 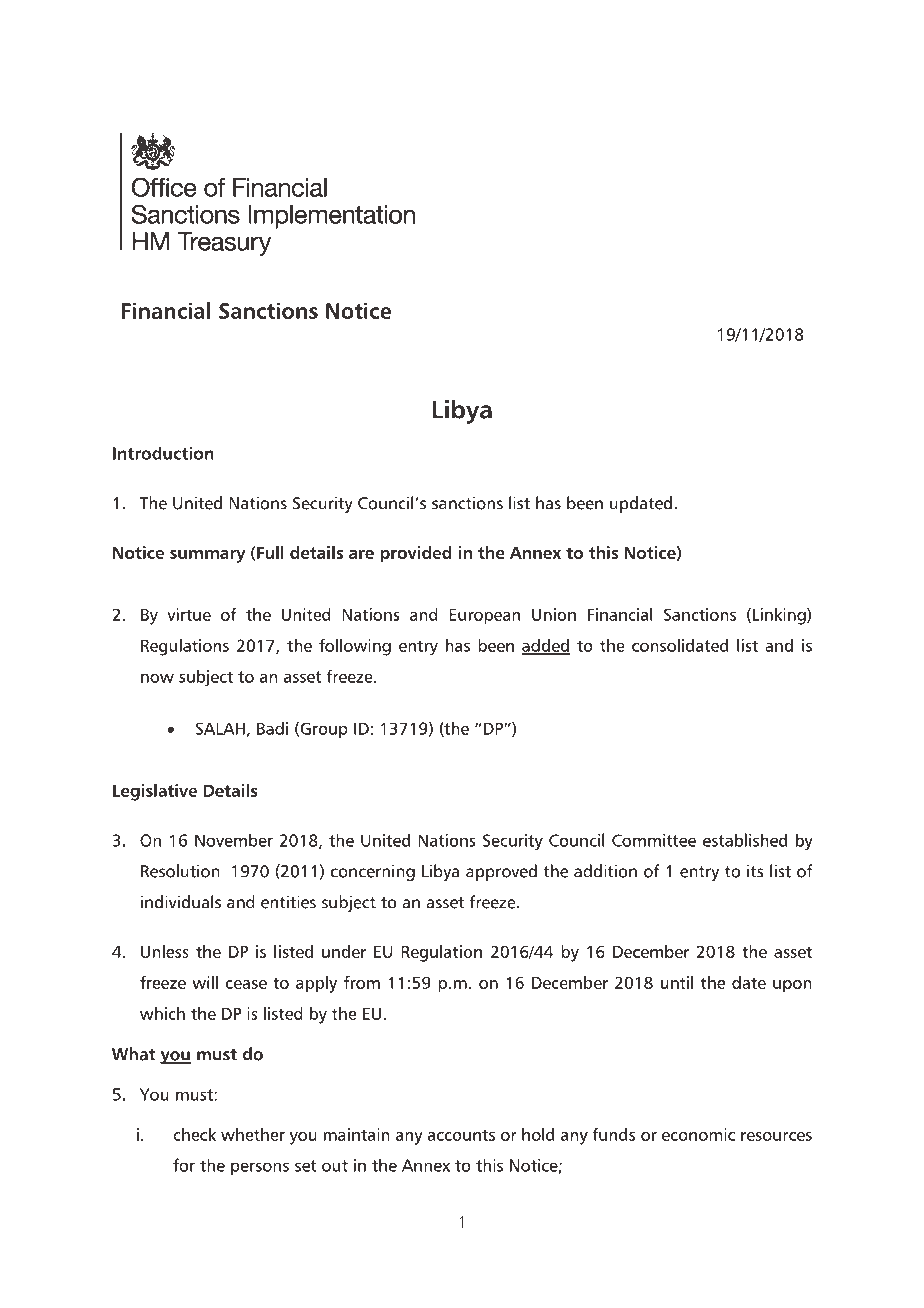 I want to click on European, so click(x=484, y=616).
